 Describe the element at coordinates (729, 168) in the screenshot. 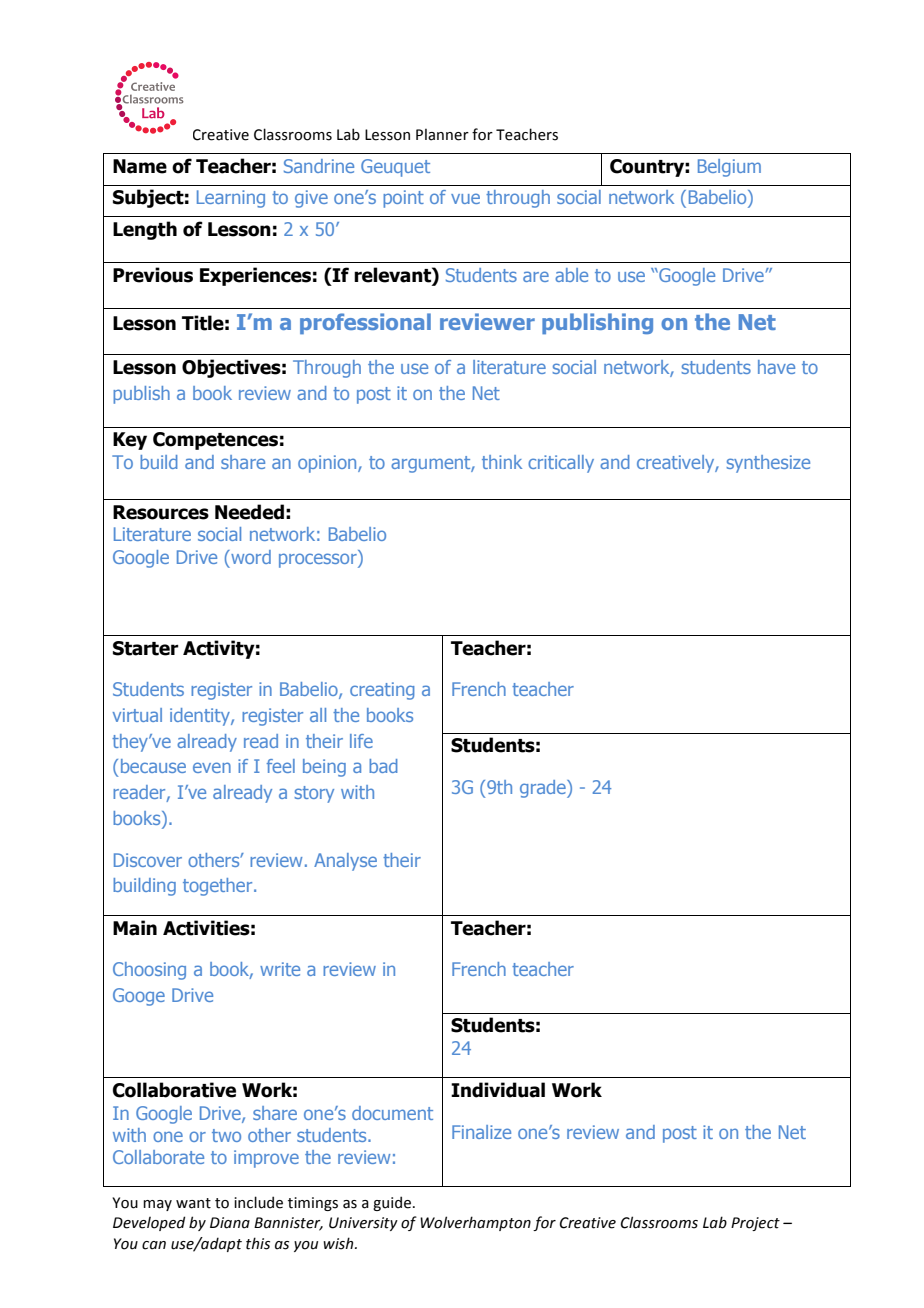

I see `Belgium` at that location.
